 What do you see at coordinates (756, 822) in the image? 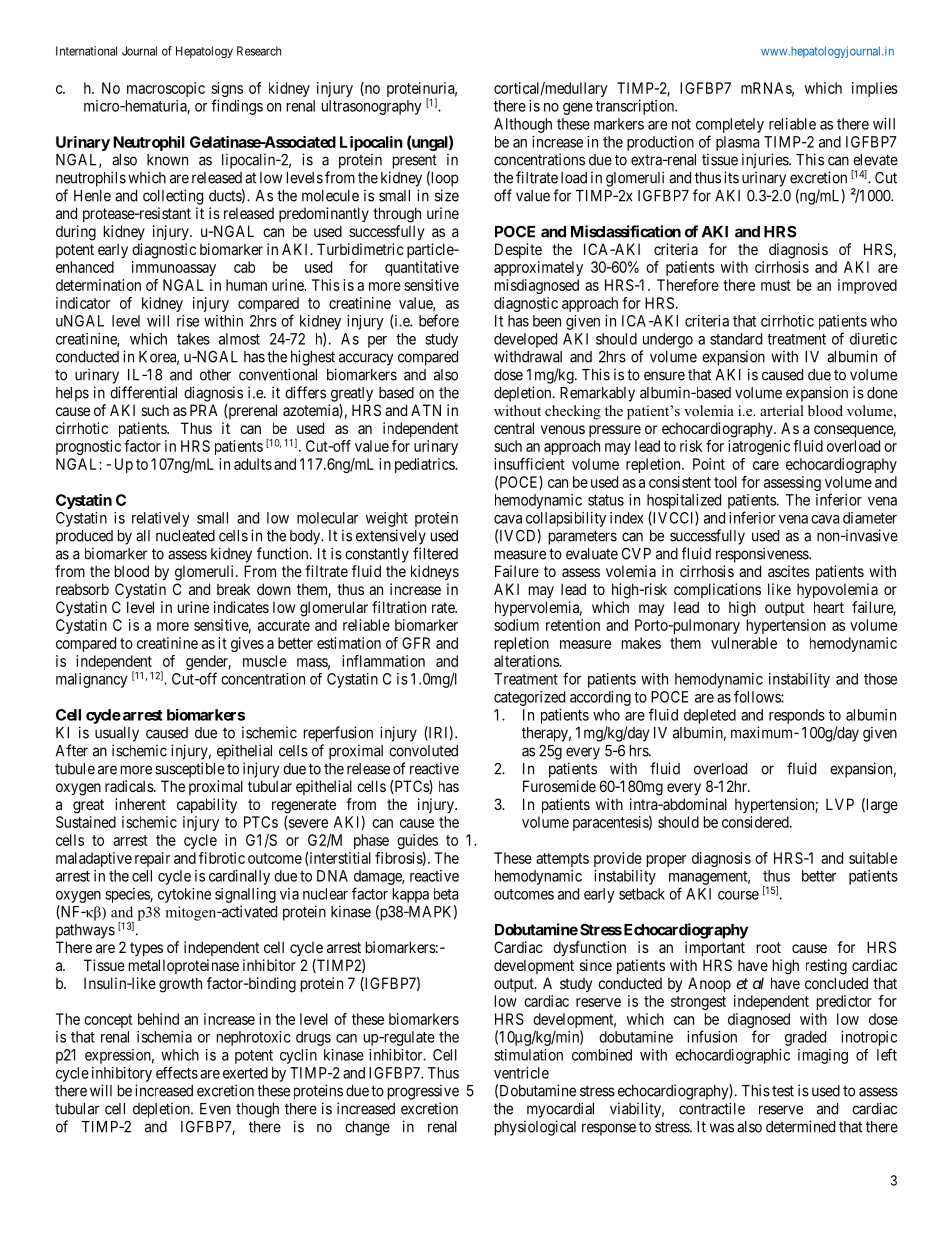
I see `considered` at bounding box center [756, 822].
